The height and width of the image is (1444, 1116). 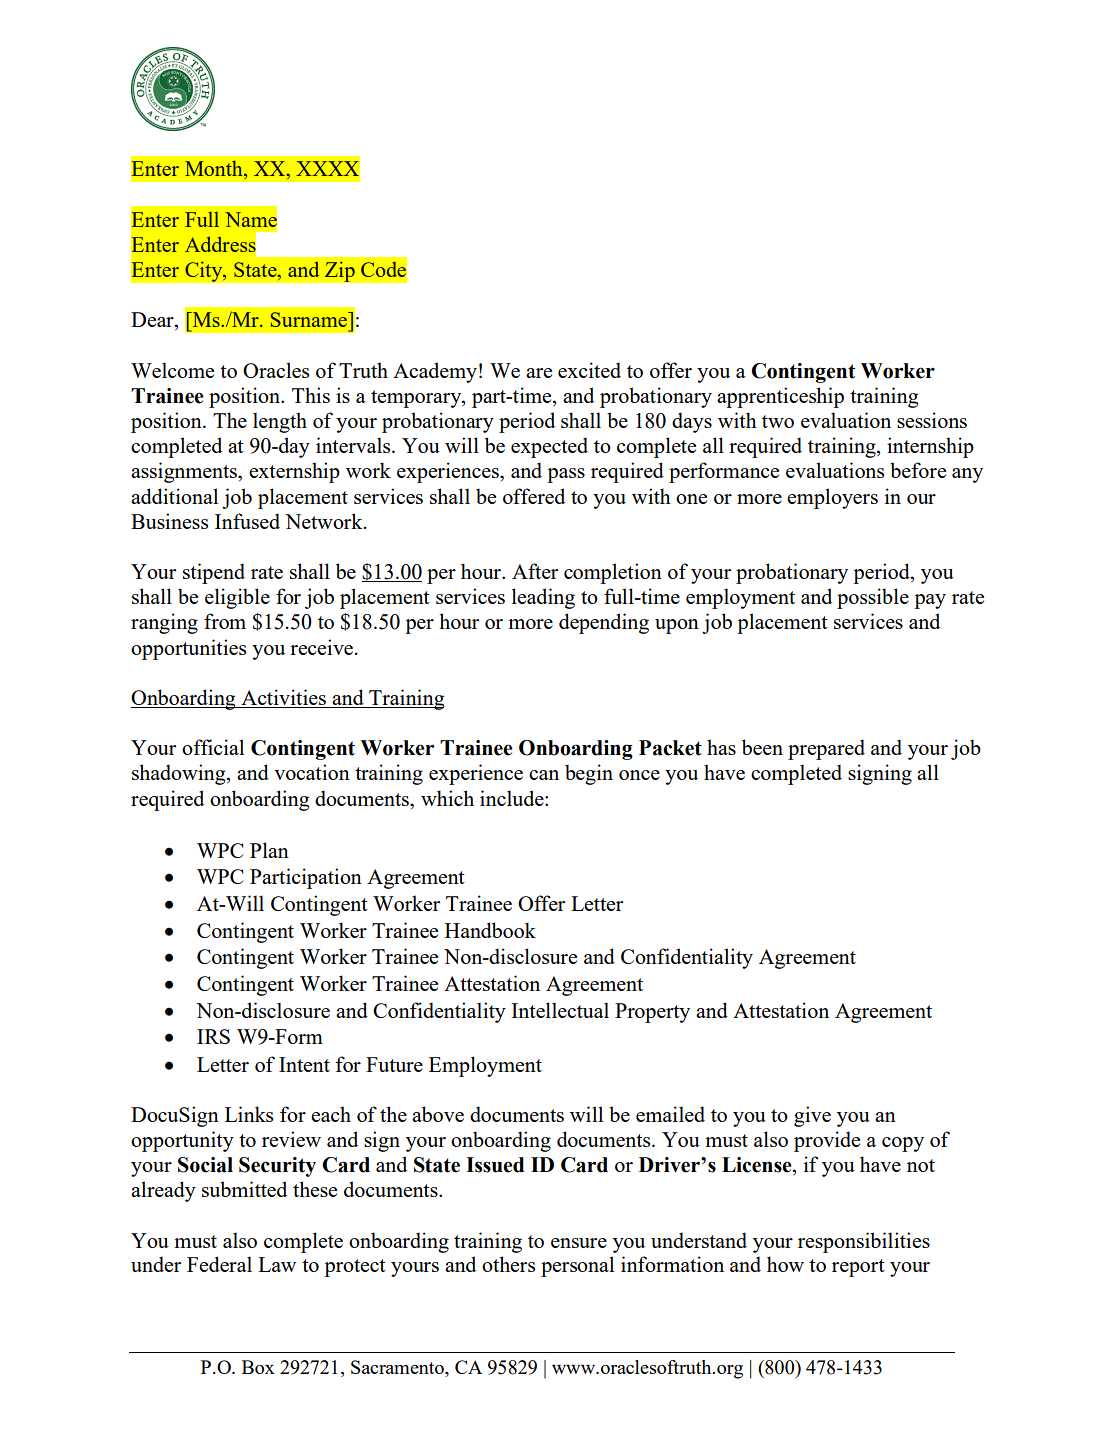 I want to click on excited, so click(x=589, y=370).
